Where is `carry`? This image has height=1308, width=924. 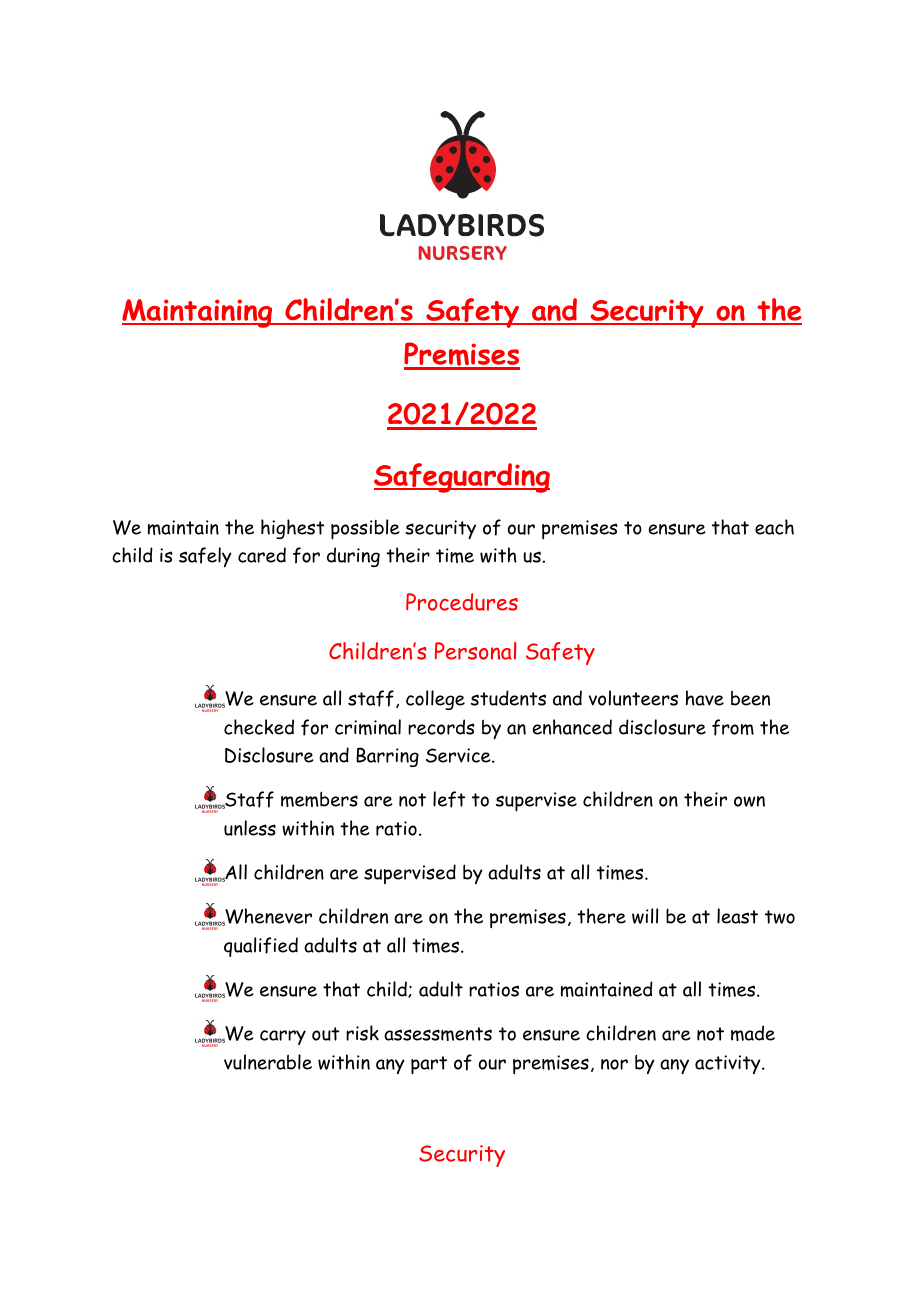
carry is located at coordinates (283, 1037).
